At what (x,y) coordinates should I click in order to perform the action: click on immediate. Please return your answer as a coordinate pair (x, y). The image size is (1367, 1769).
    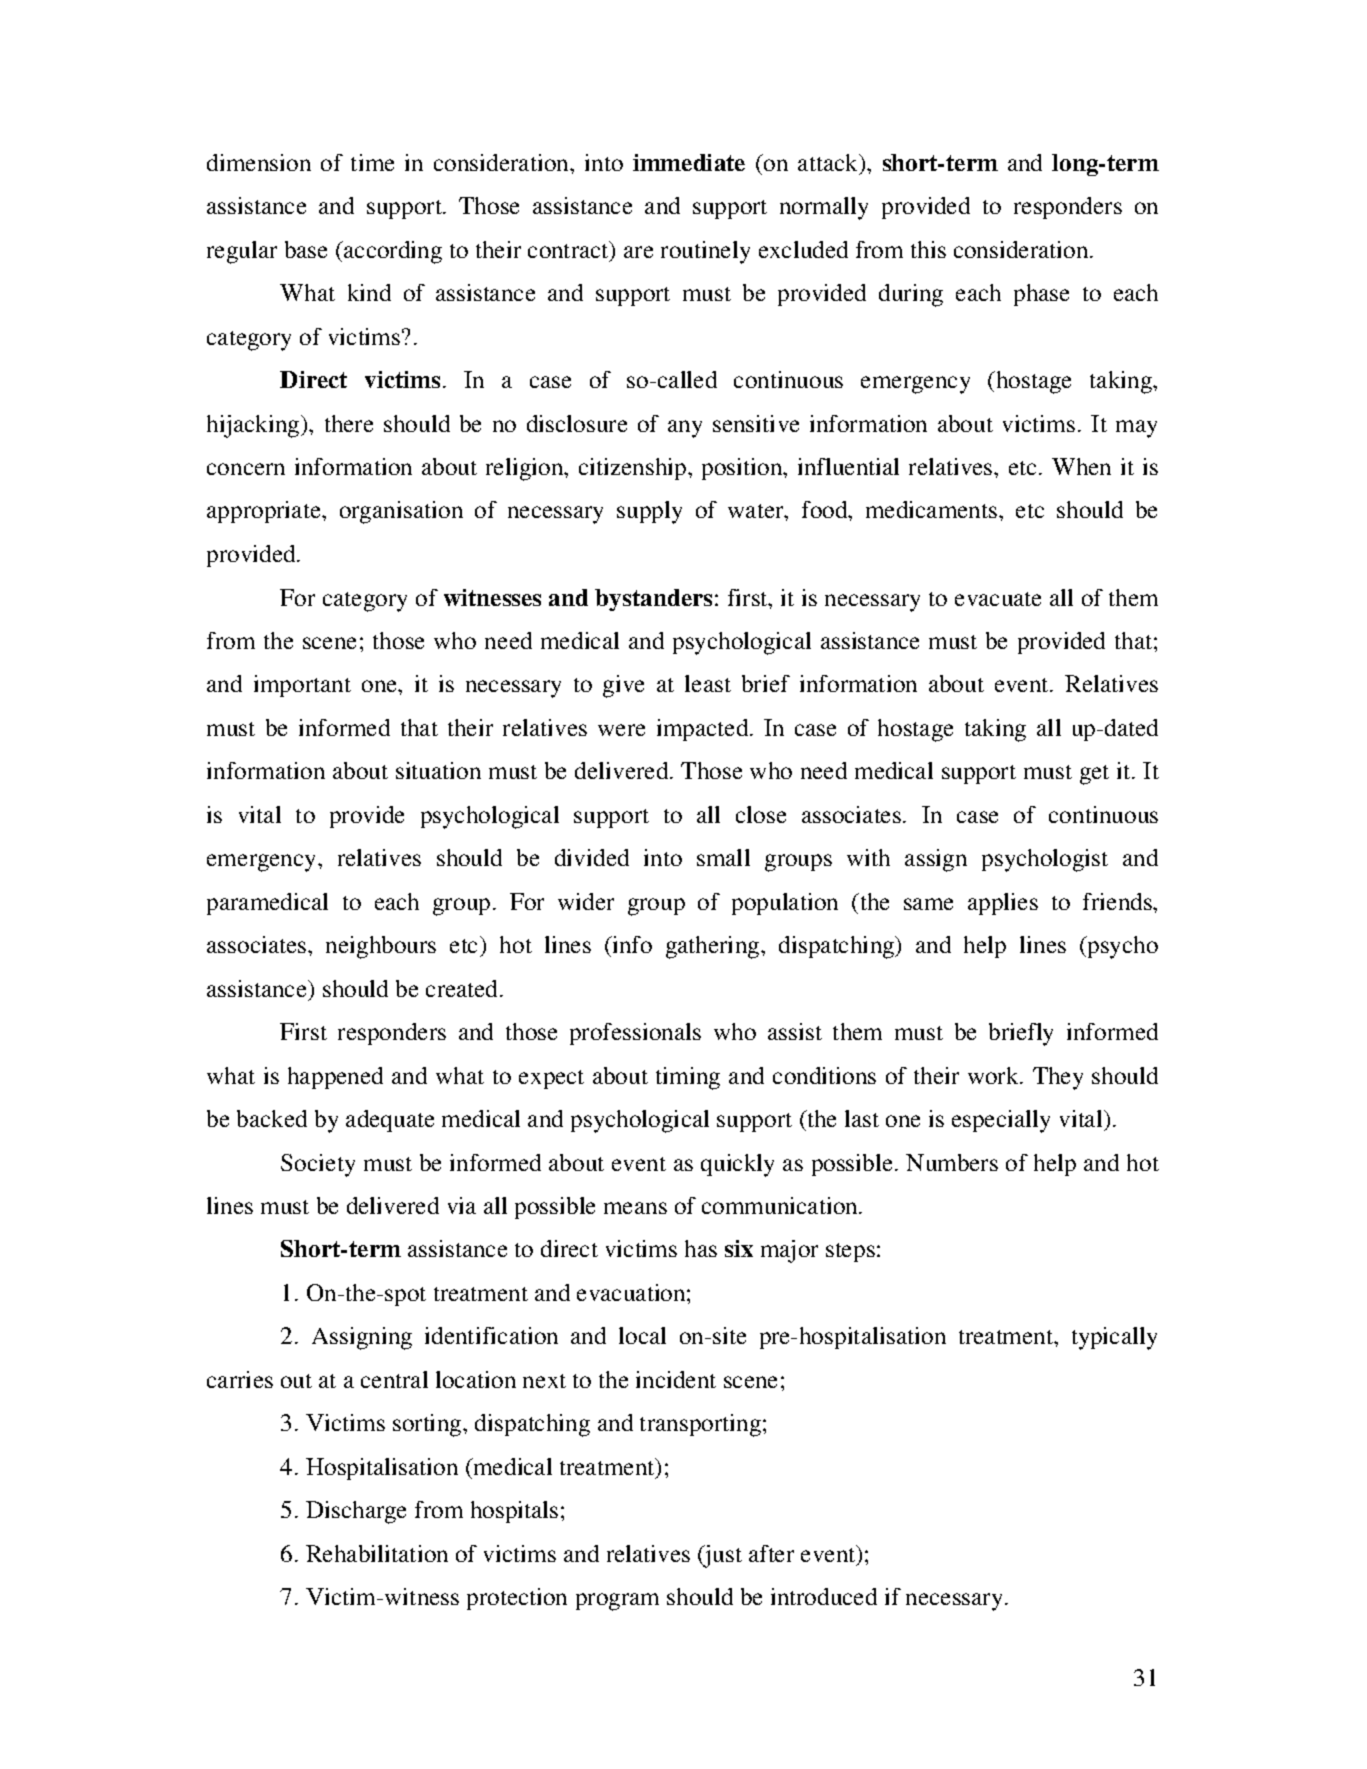
    Looking at the image, I should click on (689, 162).
